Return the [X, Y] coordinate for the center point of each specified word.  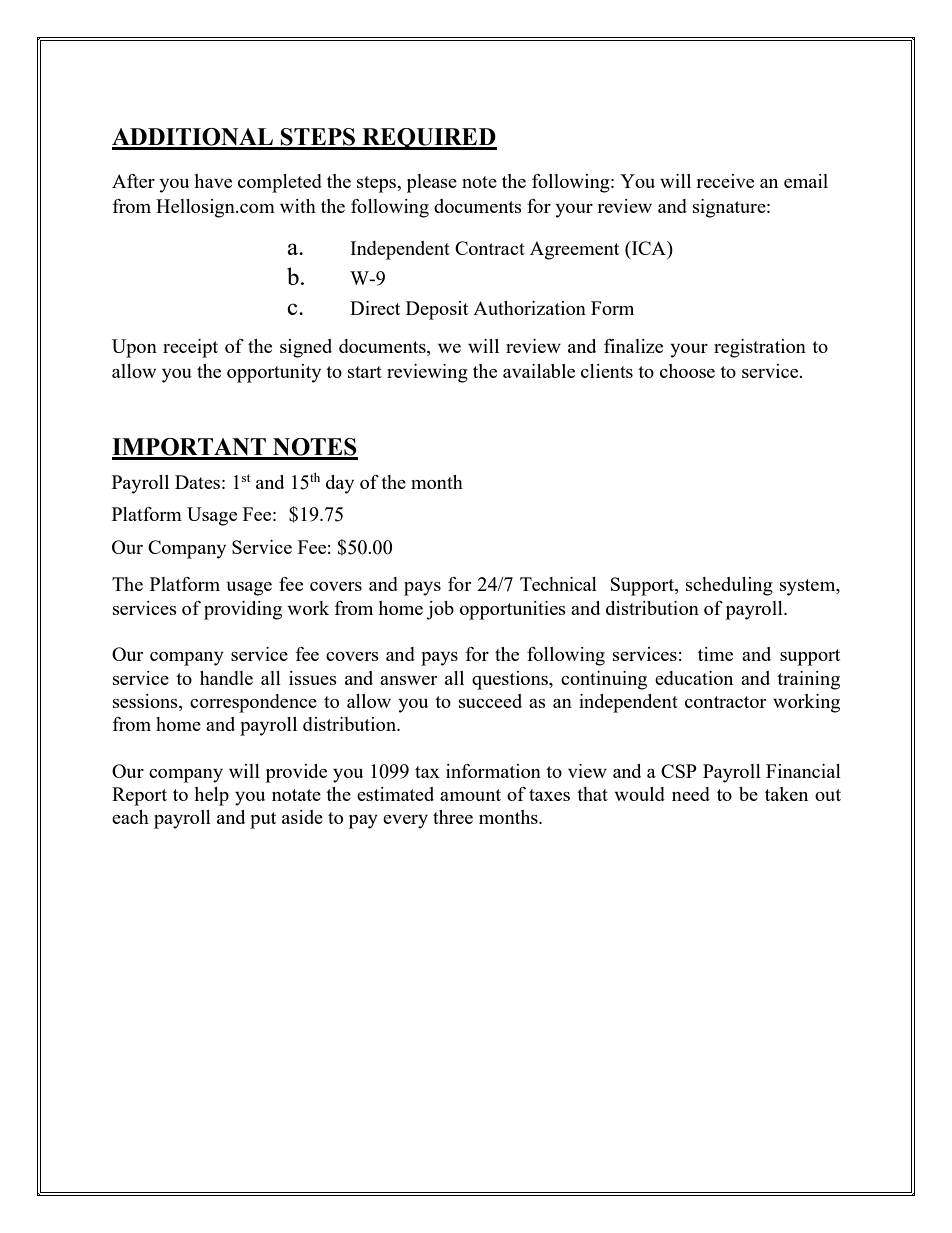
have [213, 181]
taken [786, 794]
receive [725, 181]
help [211, 796]
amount [470, 795]
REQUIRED [428, 139]
